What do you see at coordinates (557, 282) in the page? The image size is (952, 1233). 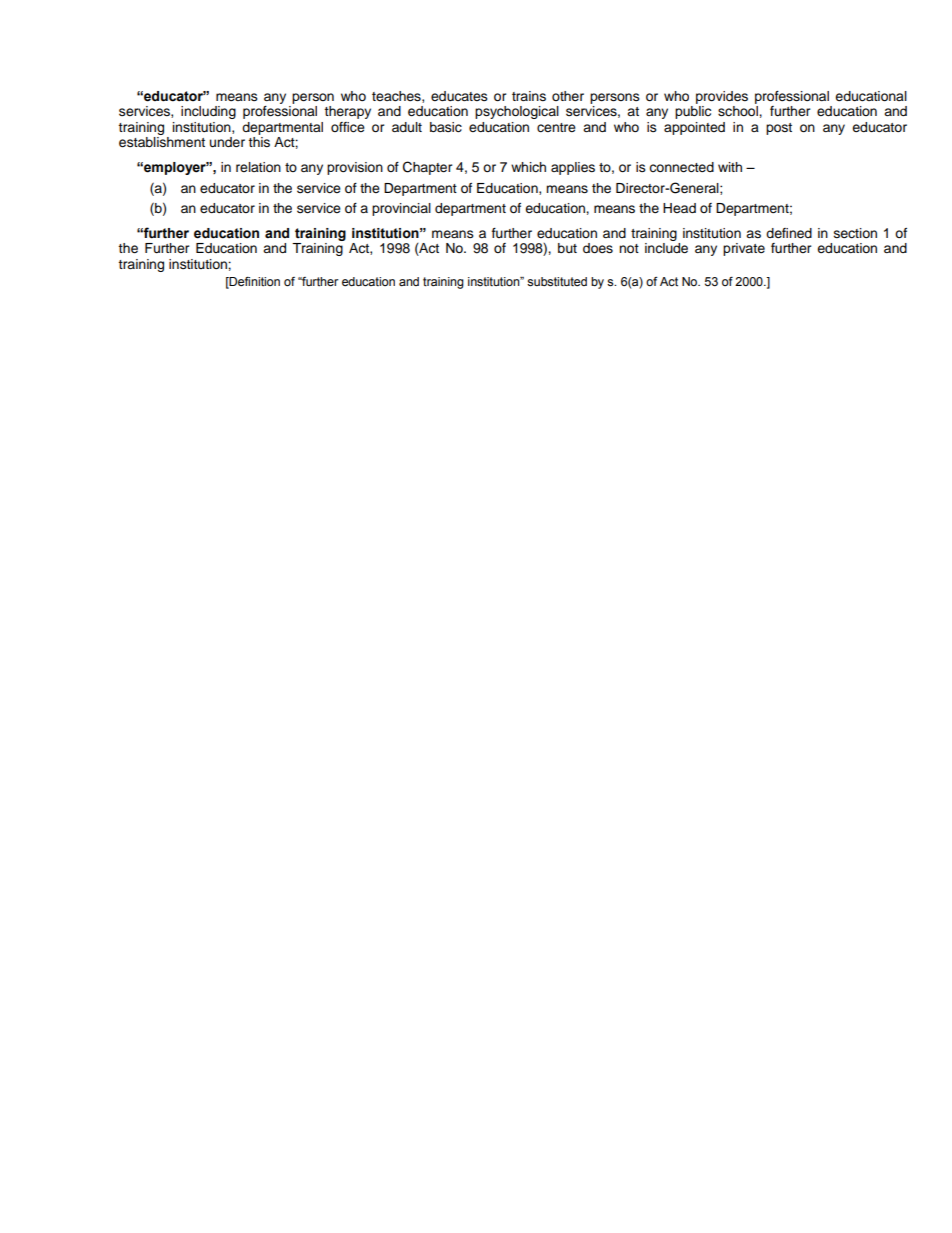 I see `substituted` at bounding box center [557, 282].
